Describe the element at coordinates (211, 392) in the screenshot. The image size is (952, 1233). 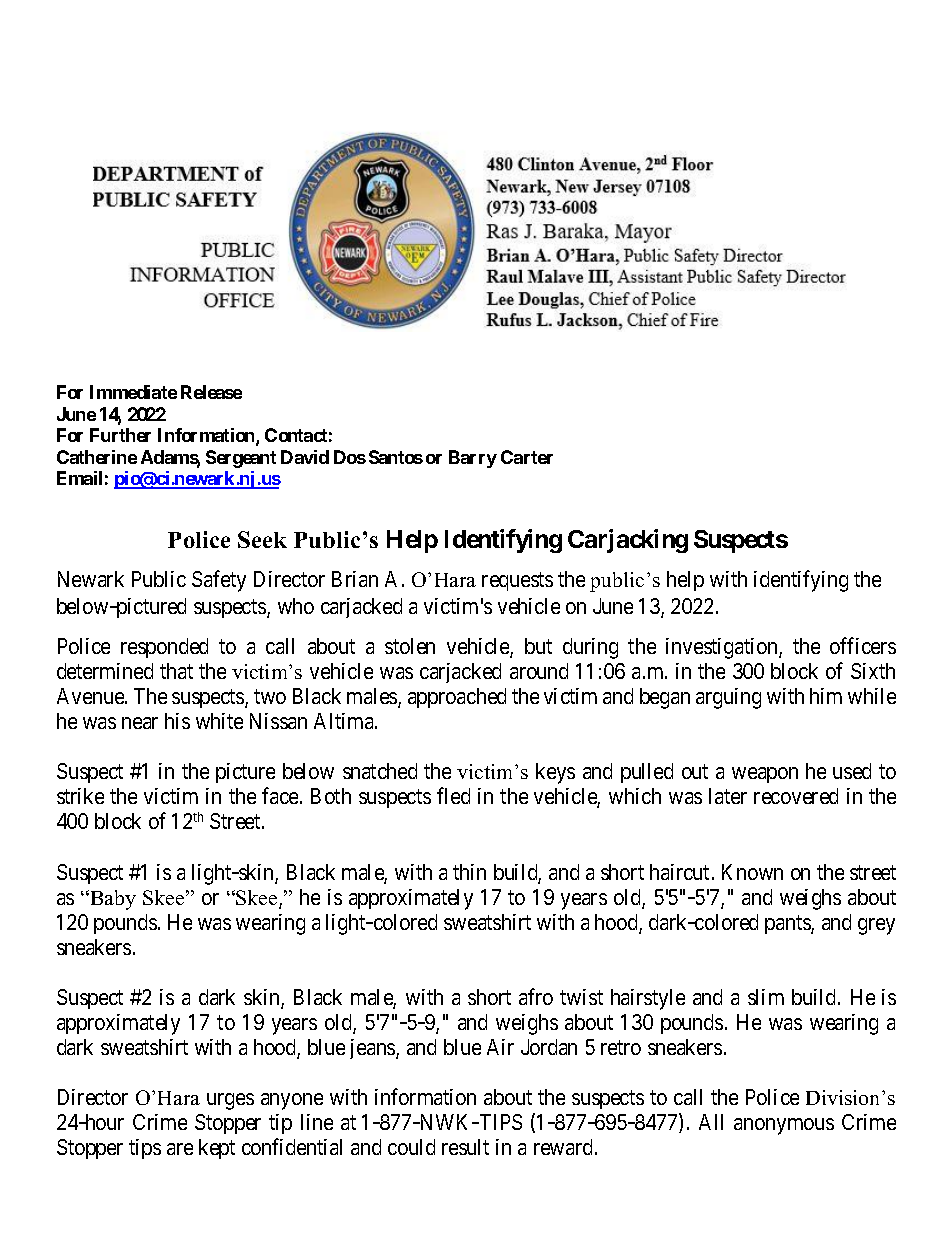
I see `Release` at that location.
